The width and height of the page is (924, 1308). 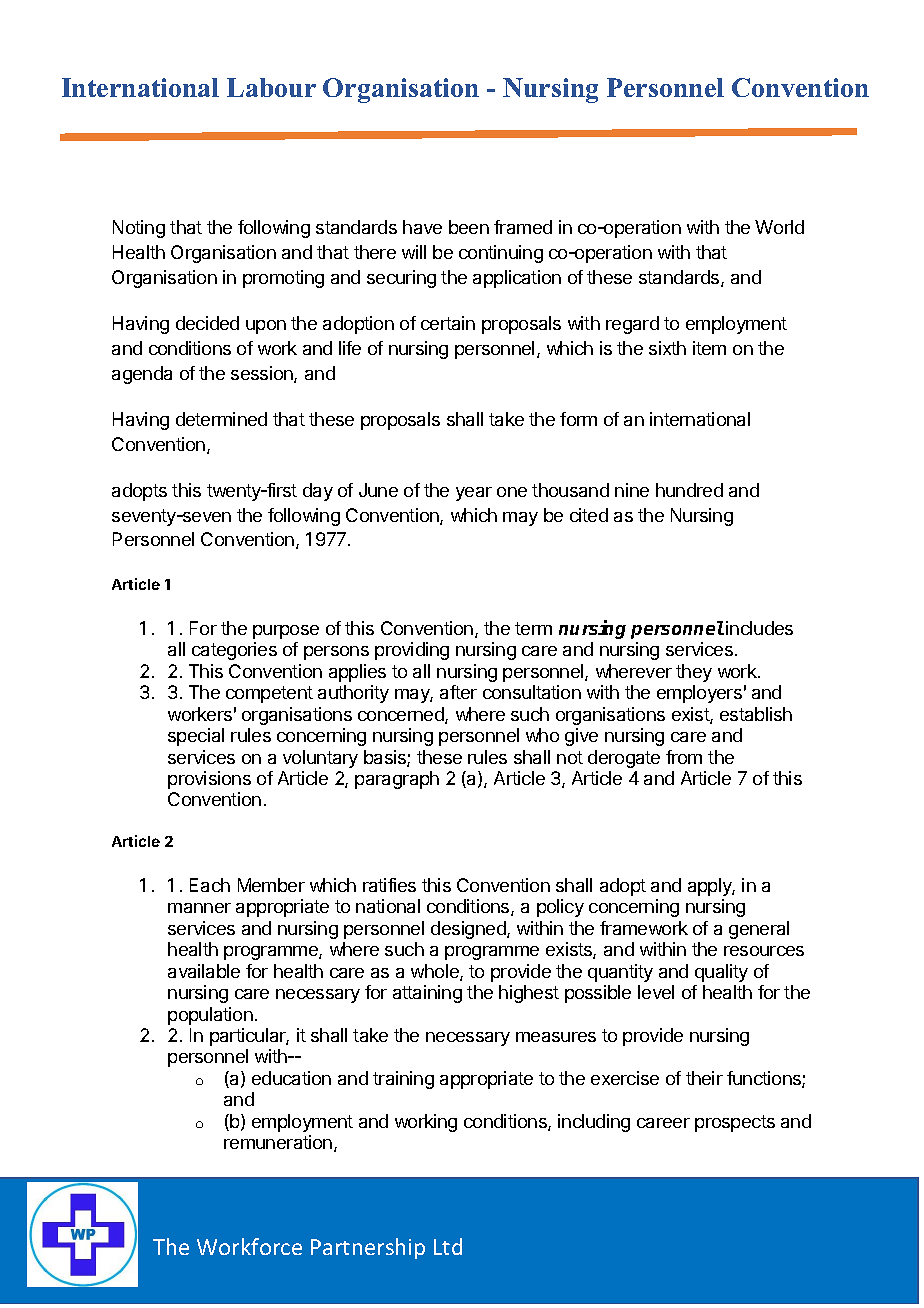 I want to click on World, so click(x=779, y=227).
